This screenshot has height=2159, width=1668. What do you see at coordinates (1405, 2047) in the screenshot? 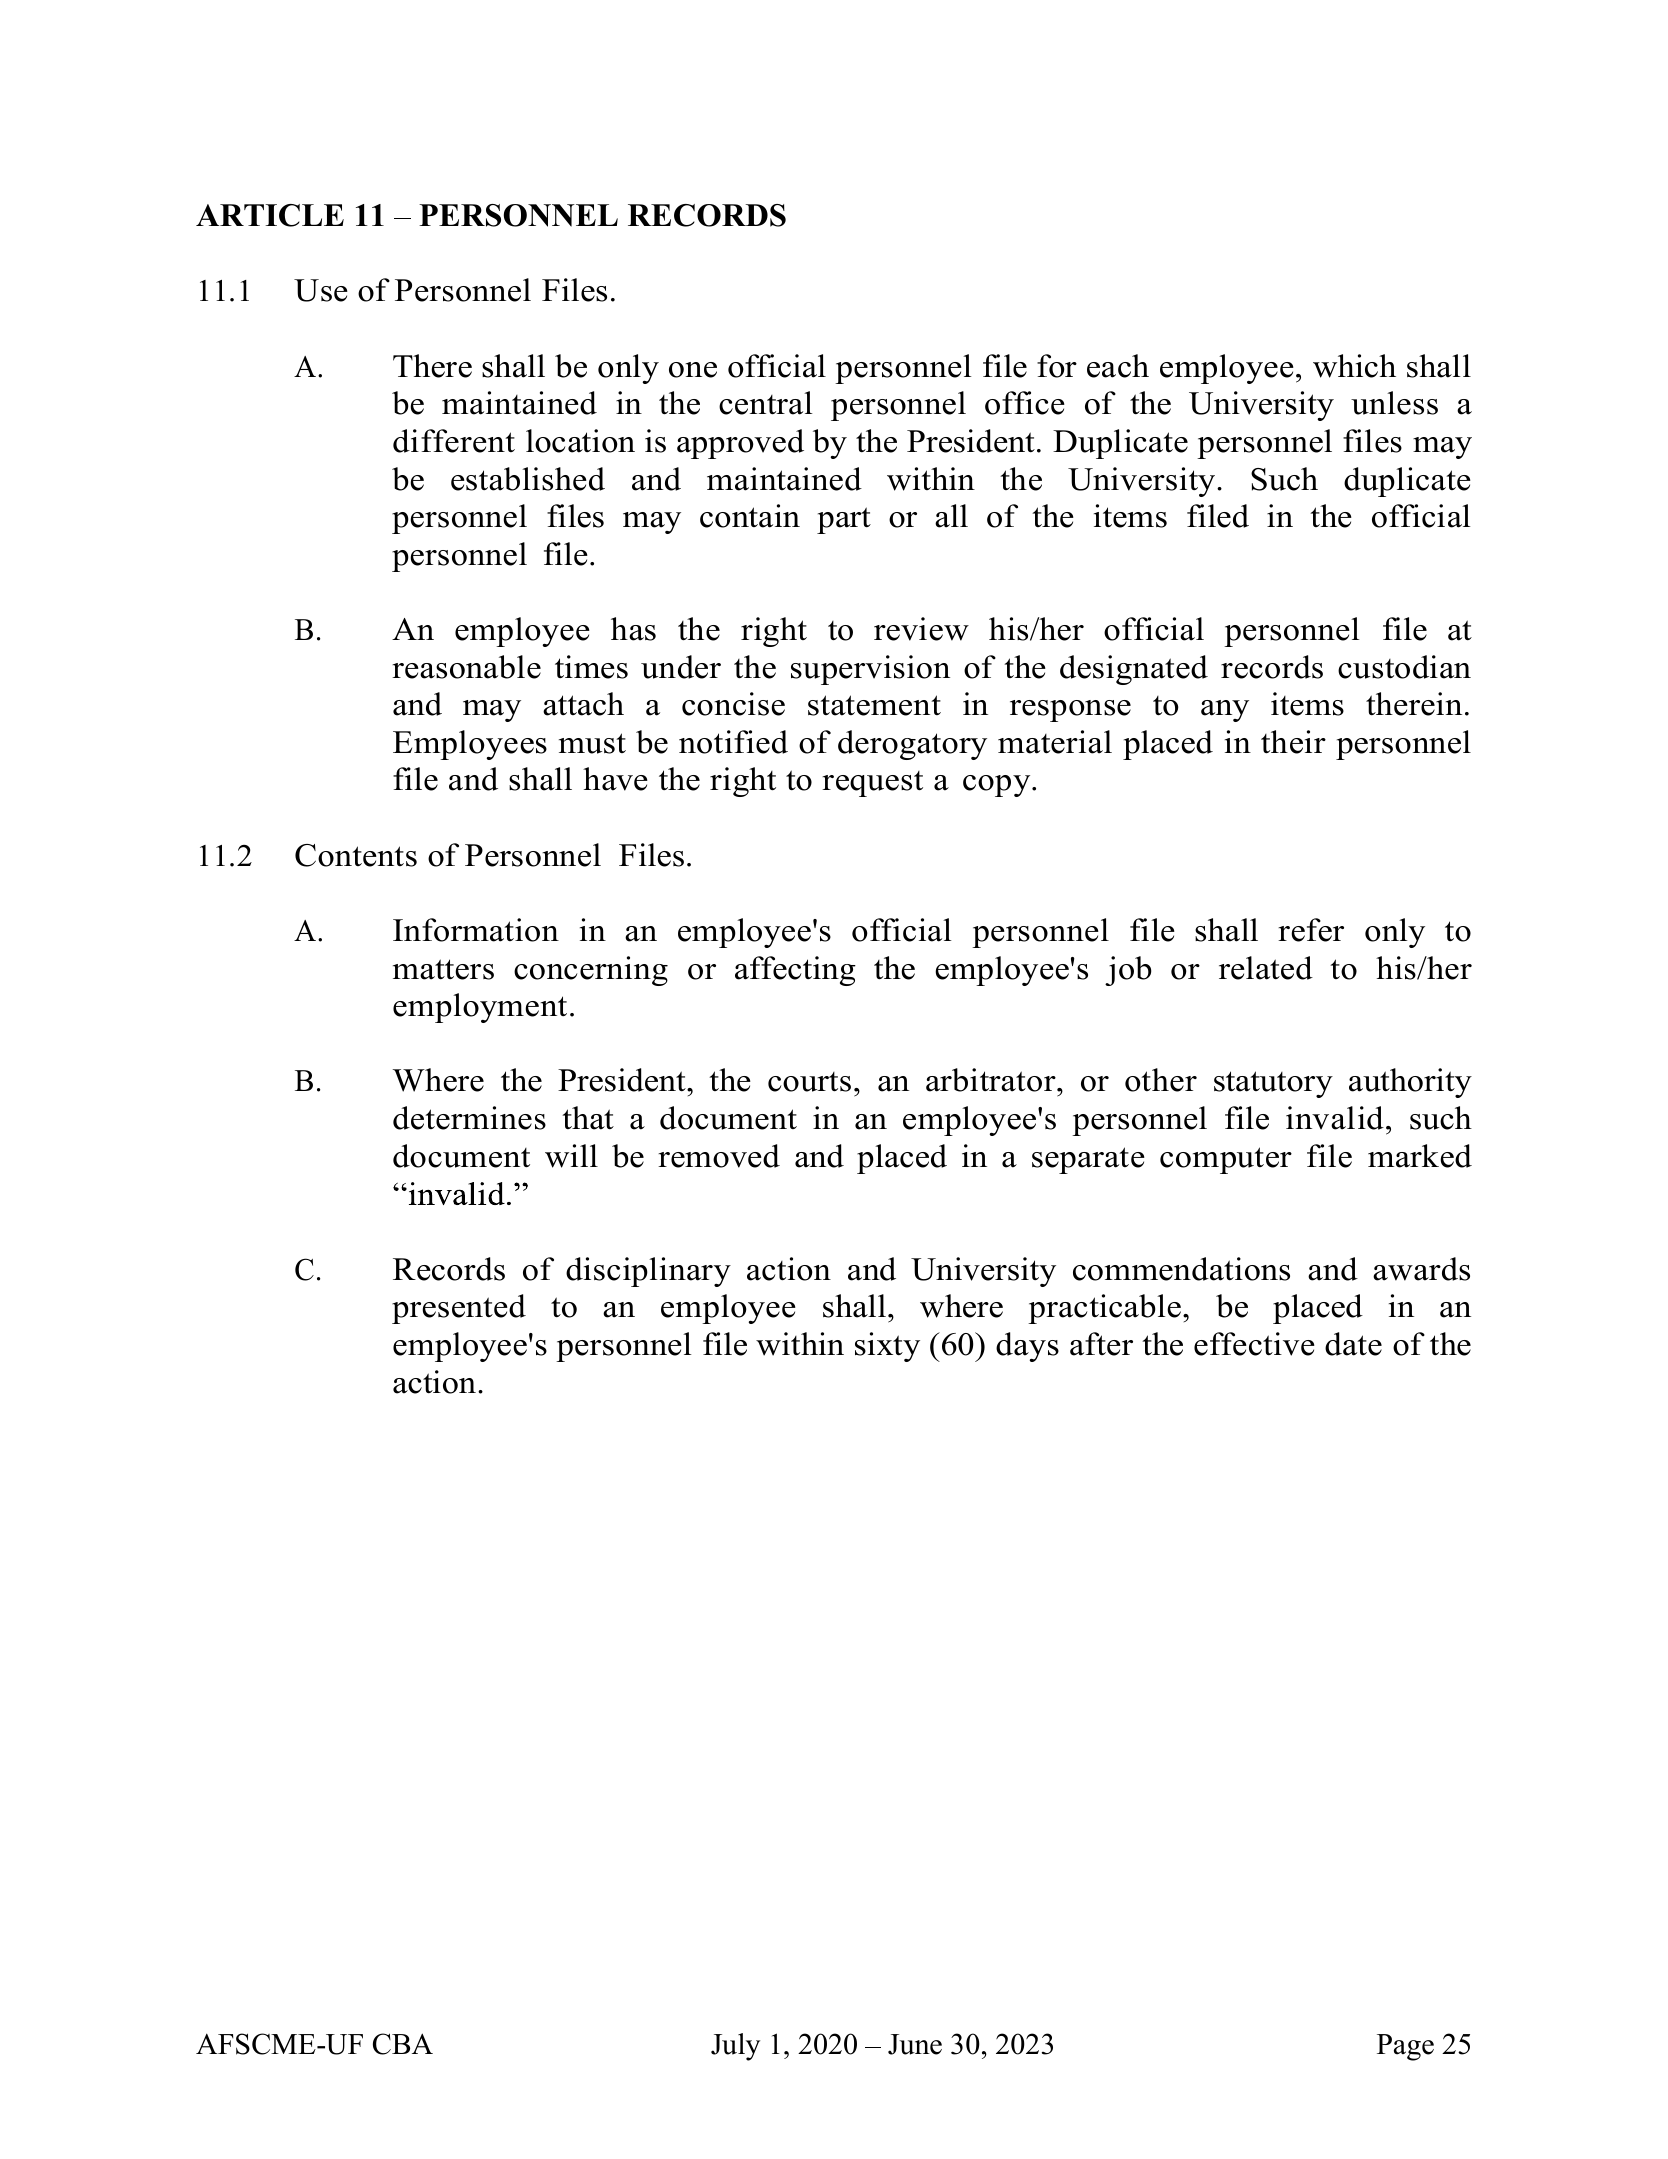
I see `Page` at bounding box center [1405, 2047].
